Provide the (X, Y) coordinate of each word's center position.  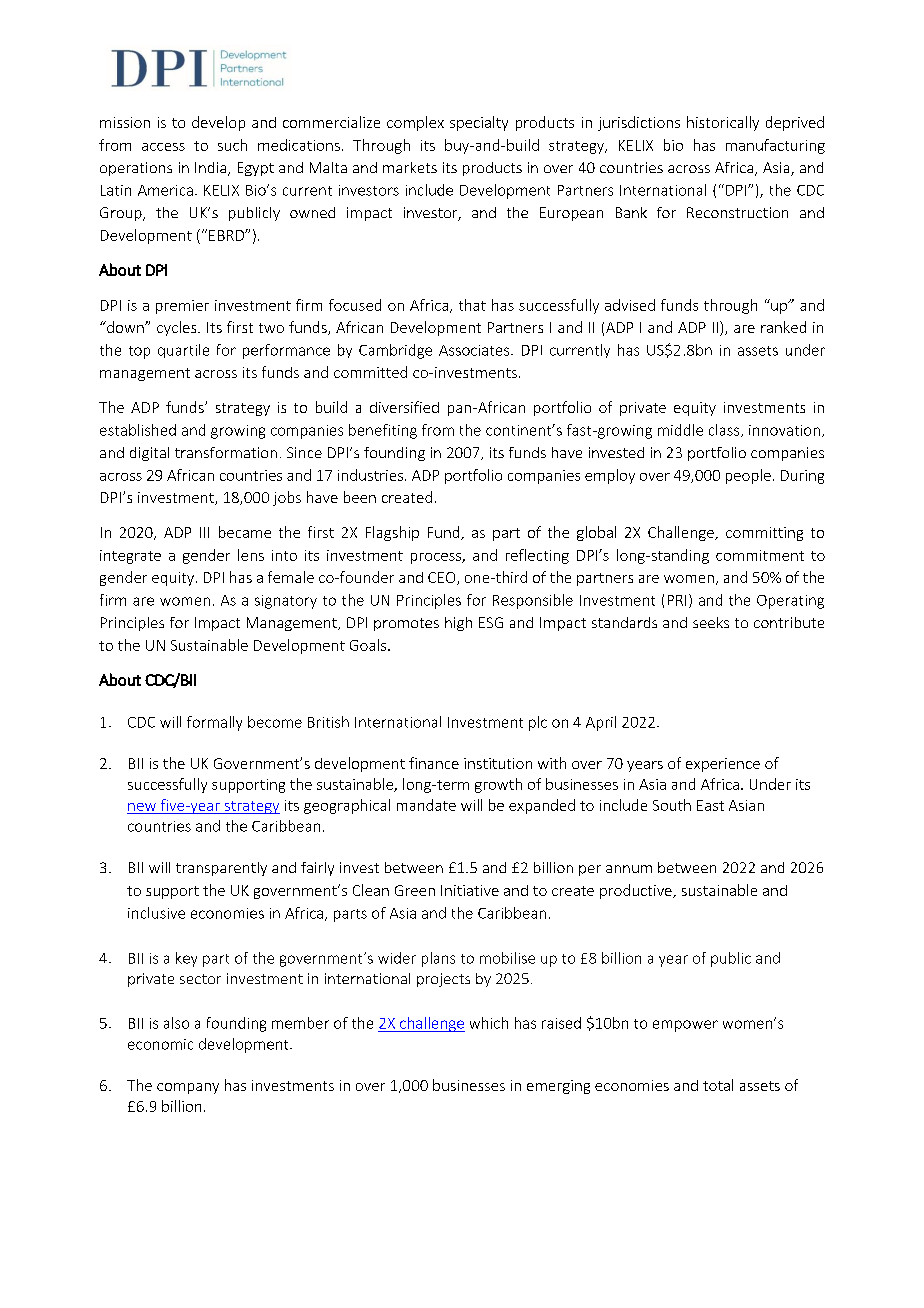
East (710, 805)
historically (723, 123)
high (458, 624)
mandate (426, 805)
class (725, 430)
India (212, 169)
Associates (475, 350)
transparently (221, 869)
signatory (286, 602)
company (188, 1088)
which (489, 1023)
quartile (183, 351)
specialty (479, 123)
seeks (711, 622)
